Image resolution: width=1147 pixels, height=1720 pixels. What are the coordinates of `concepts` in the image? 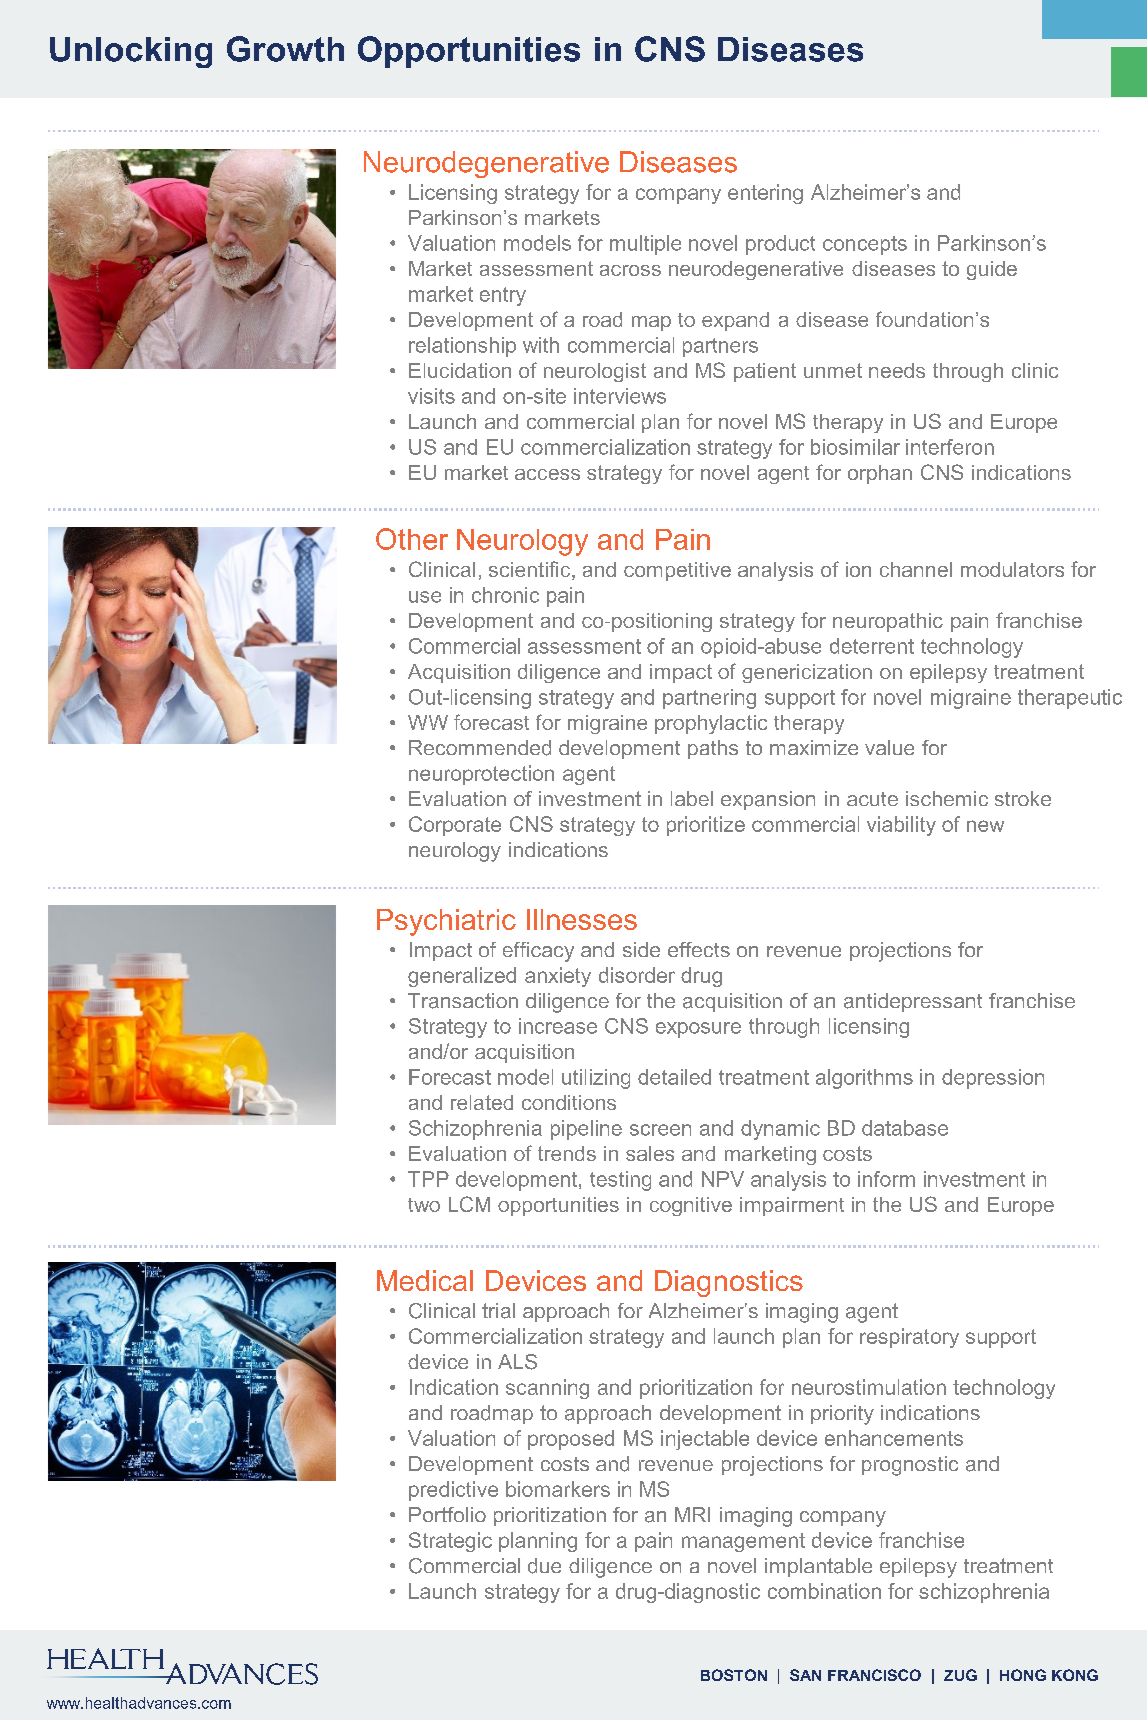 It's located at (865, 245).
